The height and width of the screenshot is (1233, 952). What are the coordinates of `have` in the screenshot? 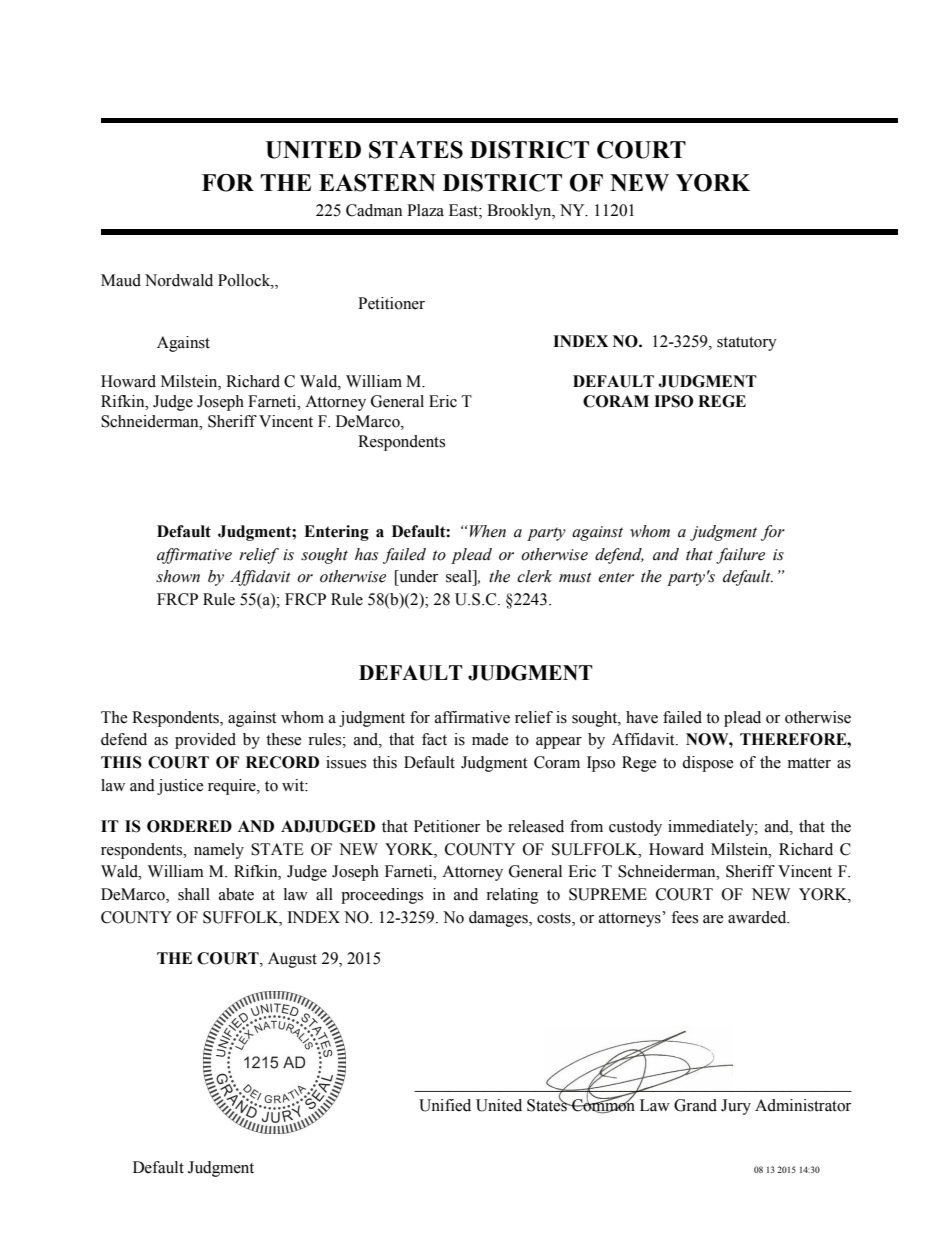 It's located at (642, 717).
